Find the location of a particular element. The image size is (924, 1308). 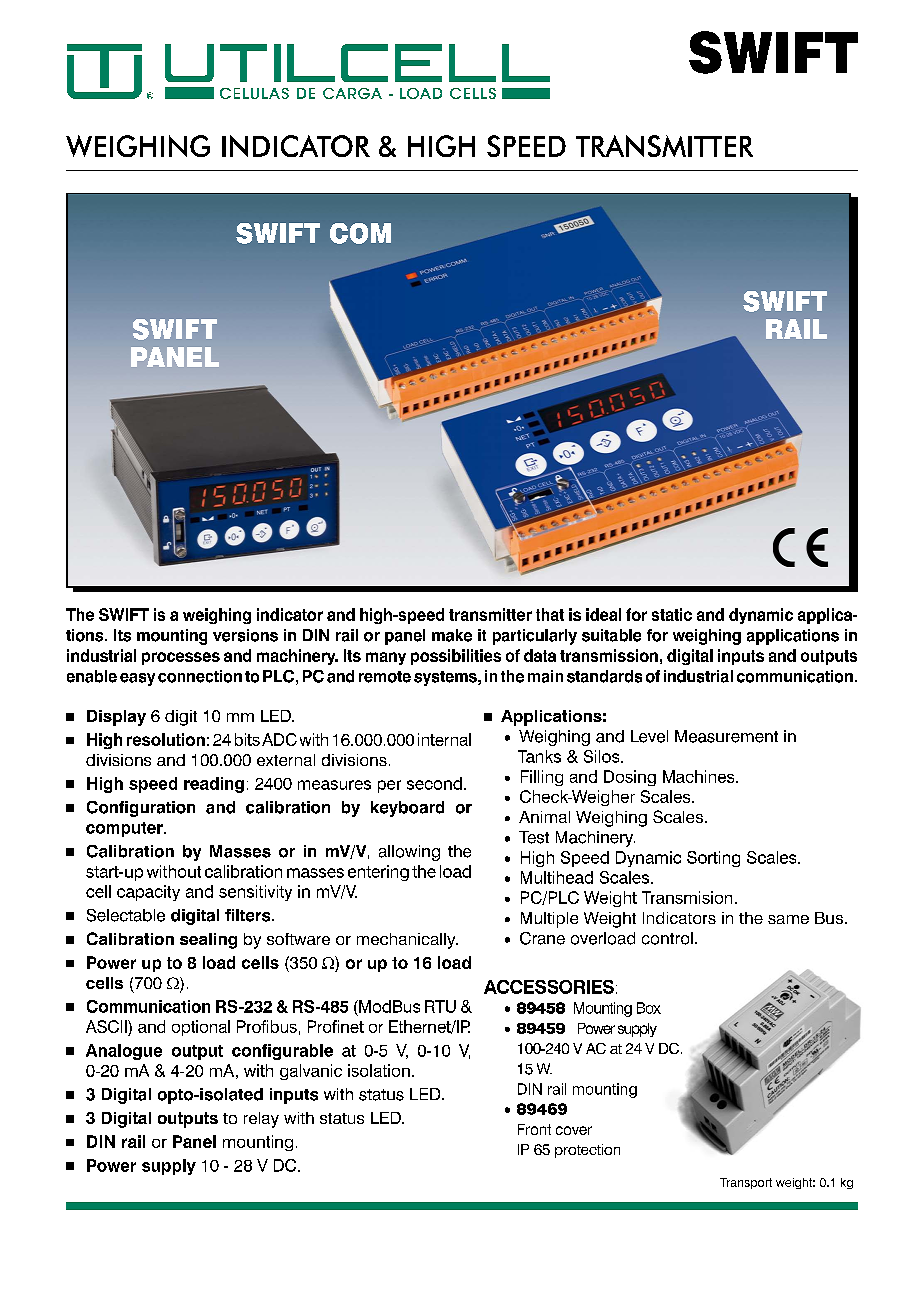

RTU is located at coordinates (440, 1006).
